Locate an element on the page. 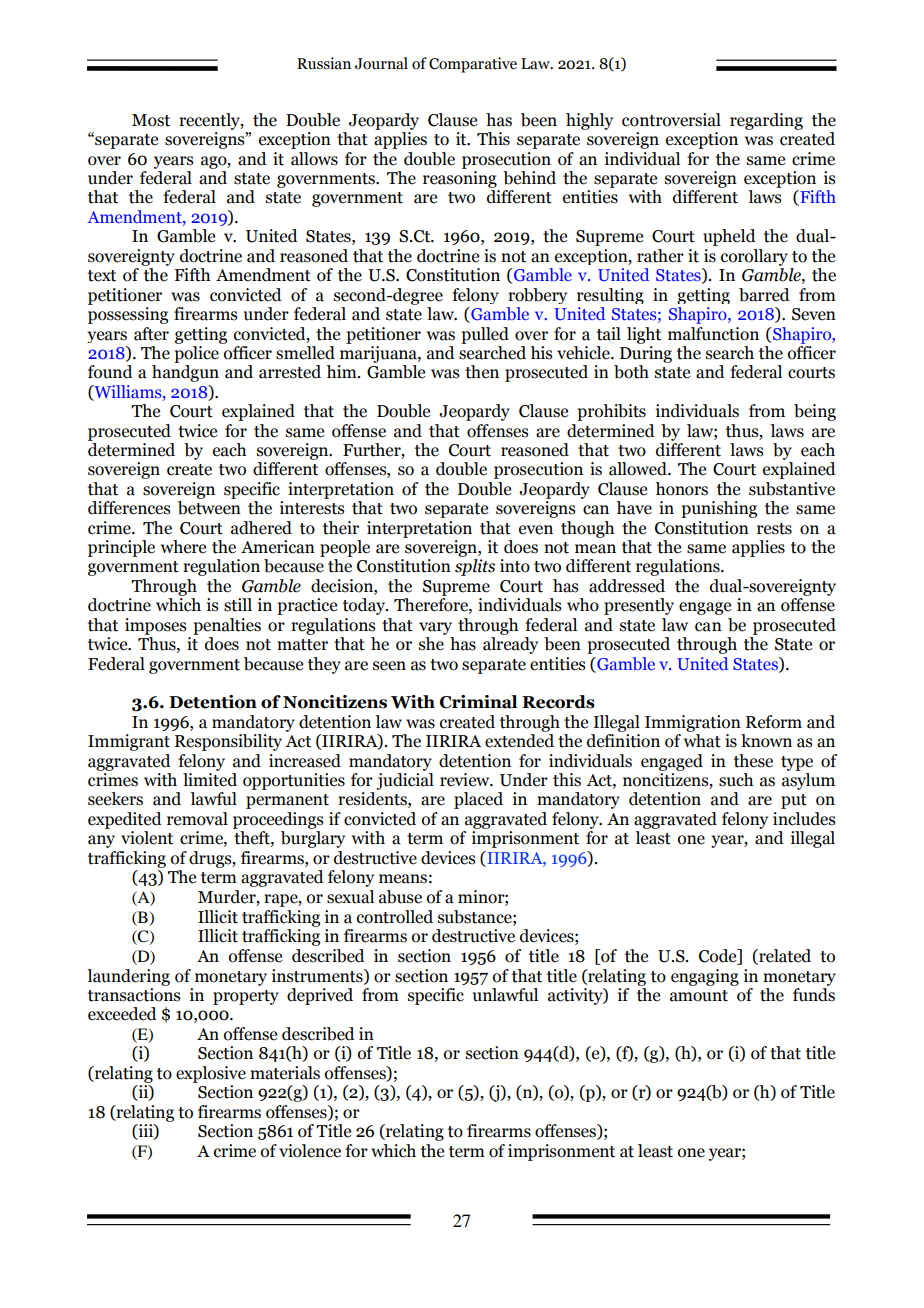 The height and width of the document is (1308, 924). imposes is located at coordinates (155, 626).
